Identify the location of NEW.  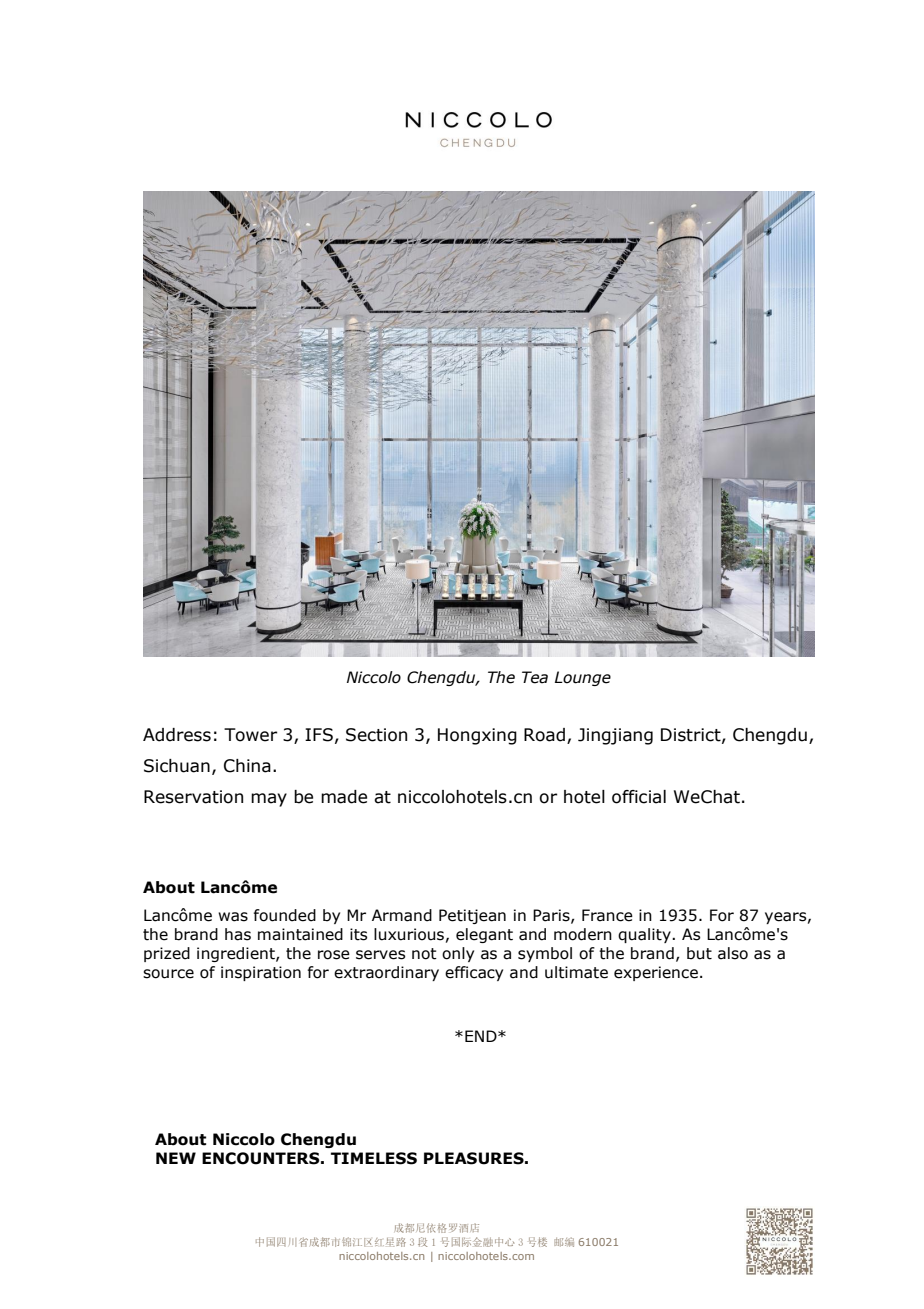
(176, 1158).
